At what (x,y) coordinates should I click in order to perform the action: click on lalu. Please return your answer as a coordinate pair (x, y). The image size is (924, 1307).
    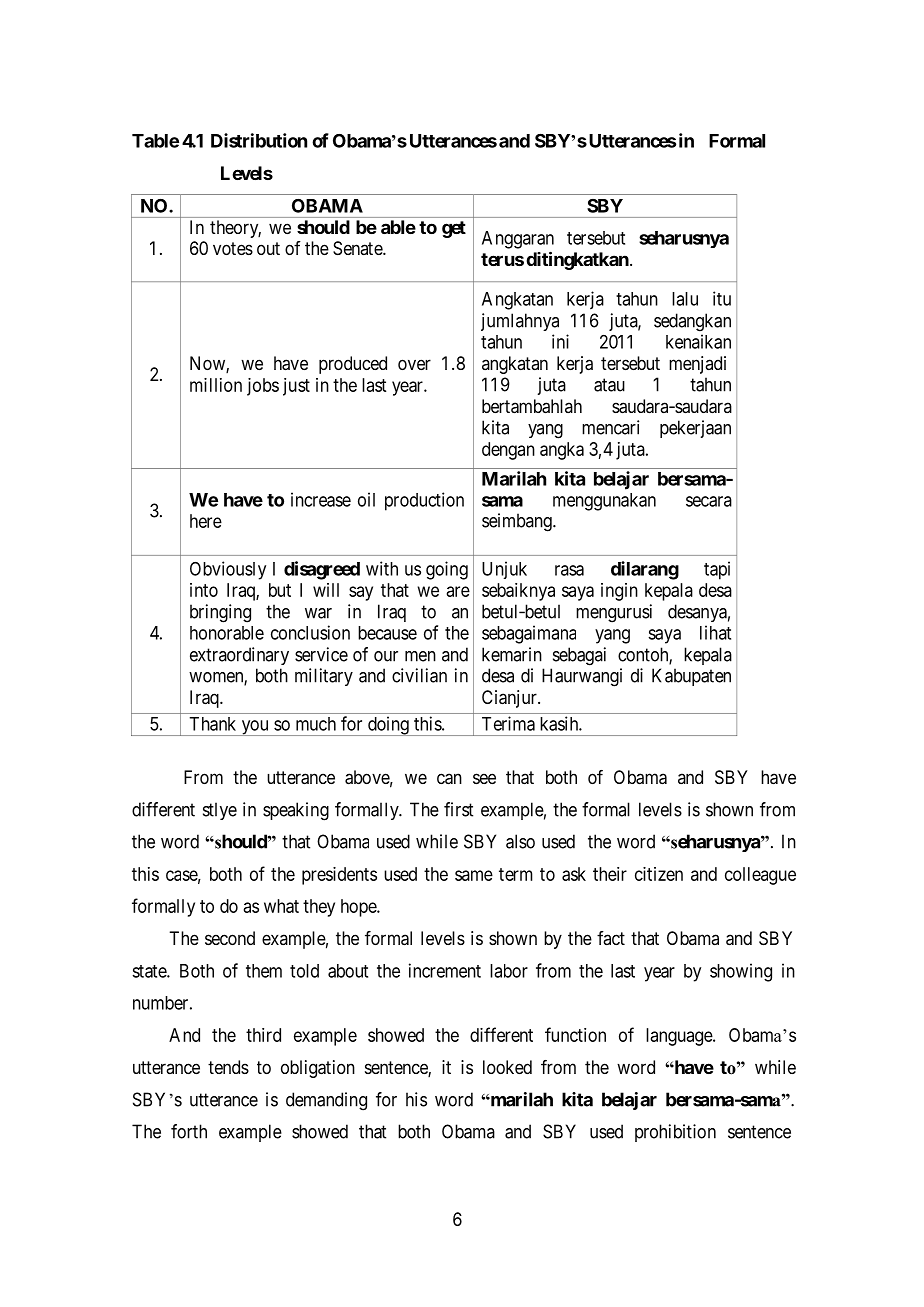
    Looking at the image, I should click on (685, 299).
